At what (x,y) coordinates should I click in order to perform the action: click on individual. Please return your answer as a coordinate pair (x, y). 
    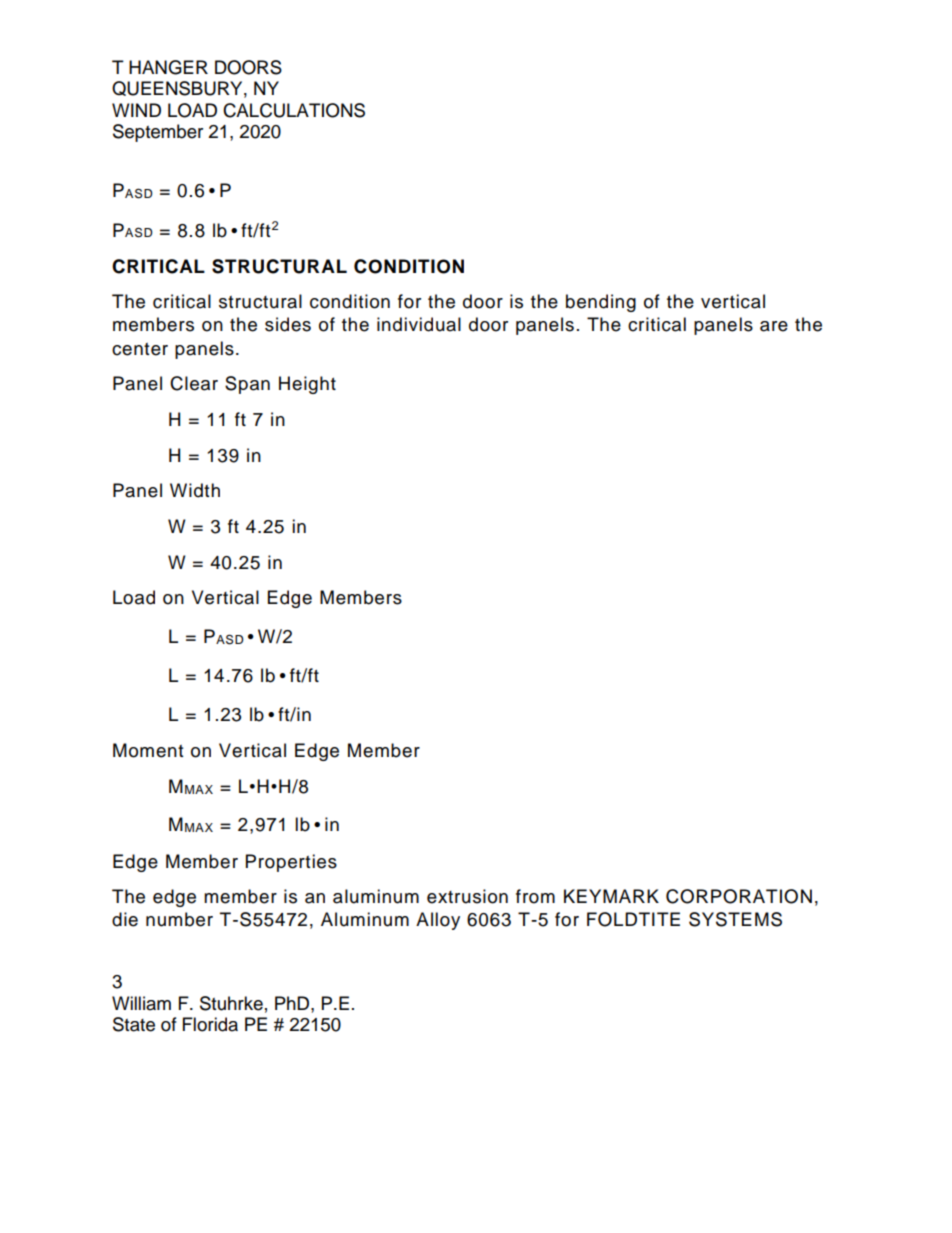
    Looking at the image, I should click on (419, 324).
